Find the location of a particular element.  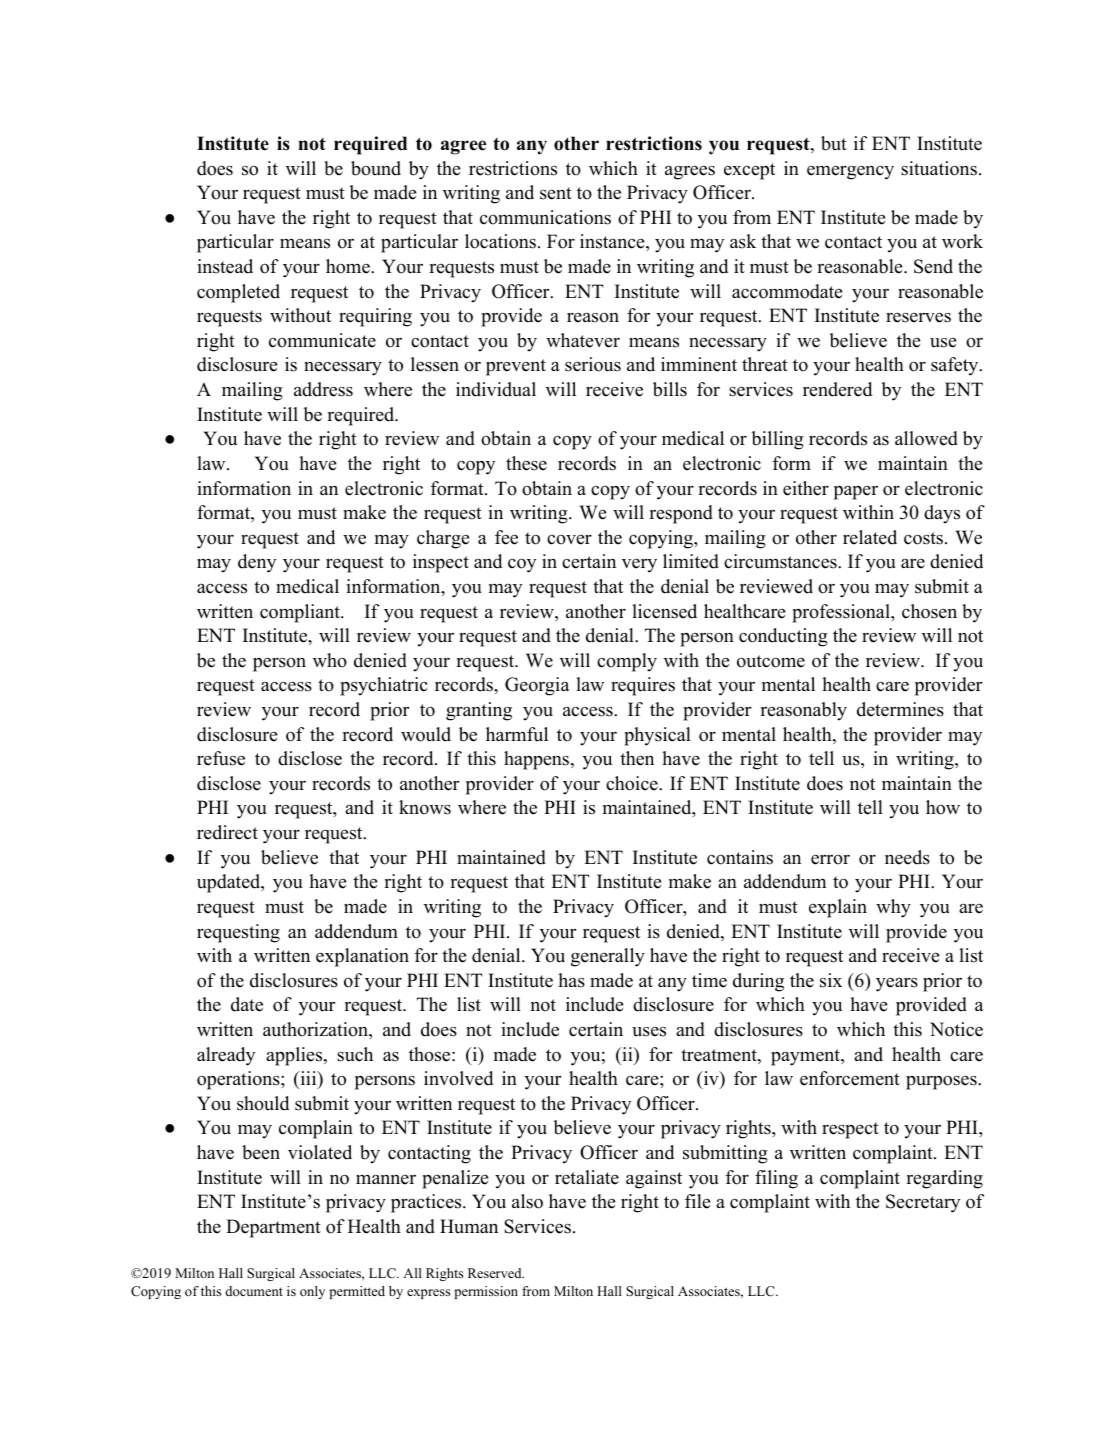

determines is located at coordinates (900, 709).
